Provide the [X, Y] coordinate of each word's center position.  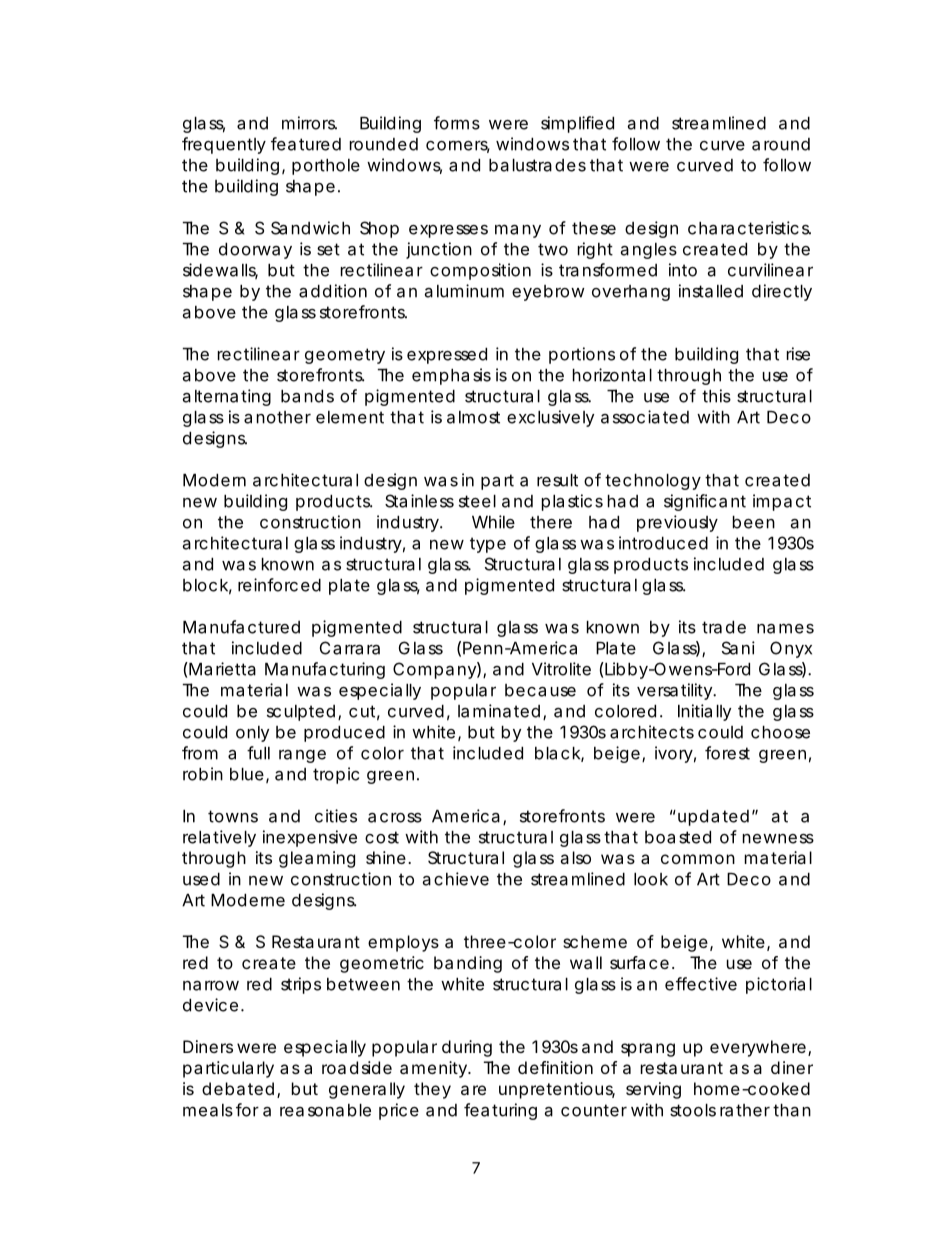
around [781, 144]
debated [238, 1088]
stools [693, 1110]
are [473, 1090]
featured [306, 144]
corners [458, 147]
